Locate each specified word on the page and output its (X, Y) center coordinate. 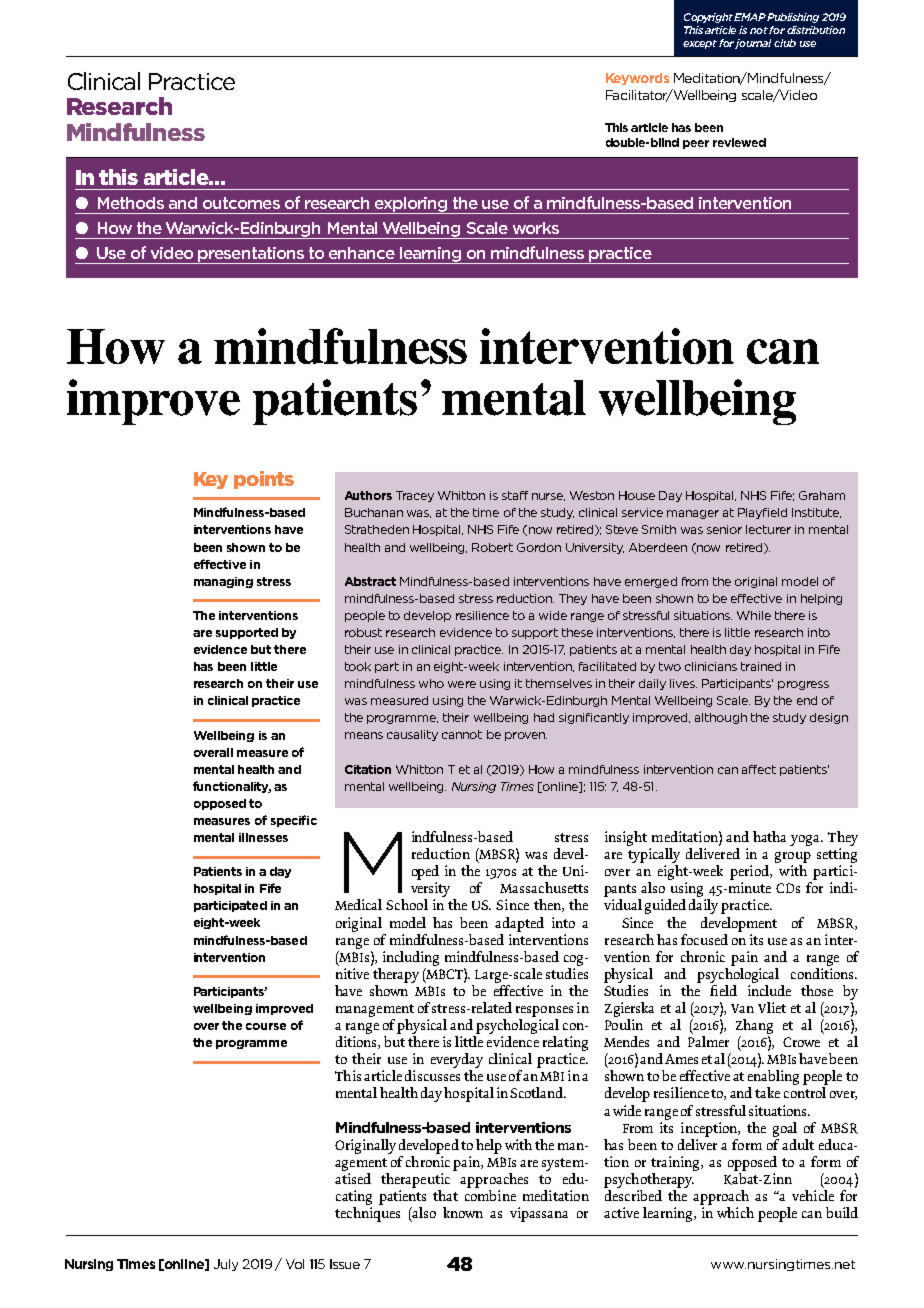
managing (223, 582)
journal (753, 44)
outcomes (241, 203)
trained (761, 666)
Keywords (637, 79)
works (536, 228)
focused (704, 939)
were (462, 684)
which (735, 1212)
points (264, 480)
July (226, 1265)
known (463, 1212)
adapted (519, 924)
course (266, 1026)
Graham (822, 495)
